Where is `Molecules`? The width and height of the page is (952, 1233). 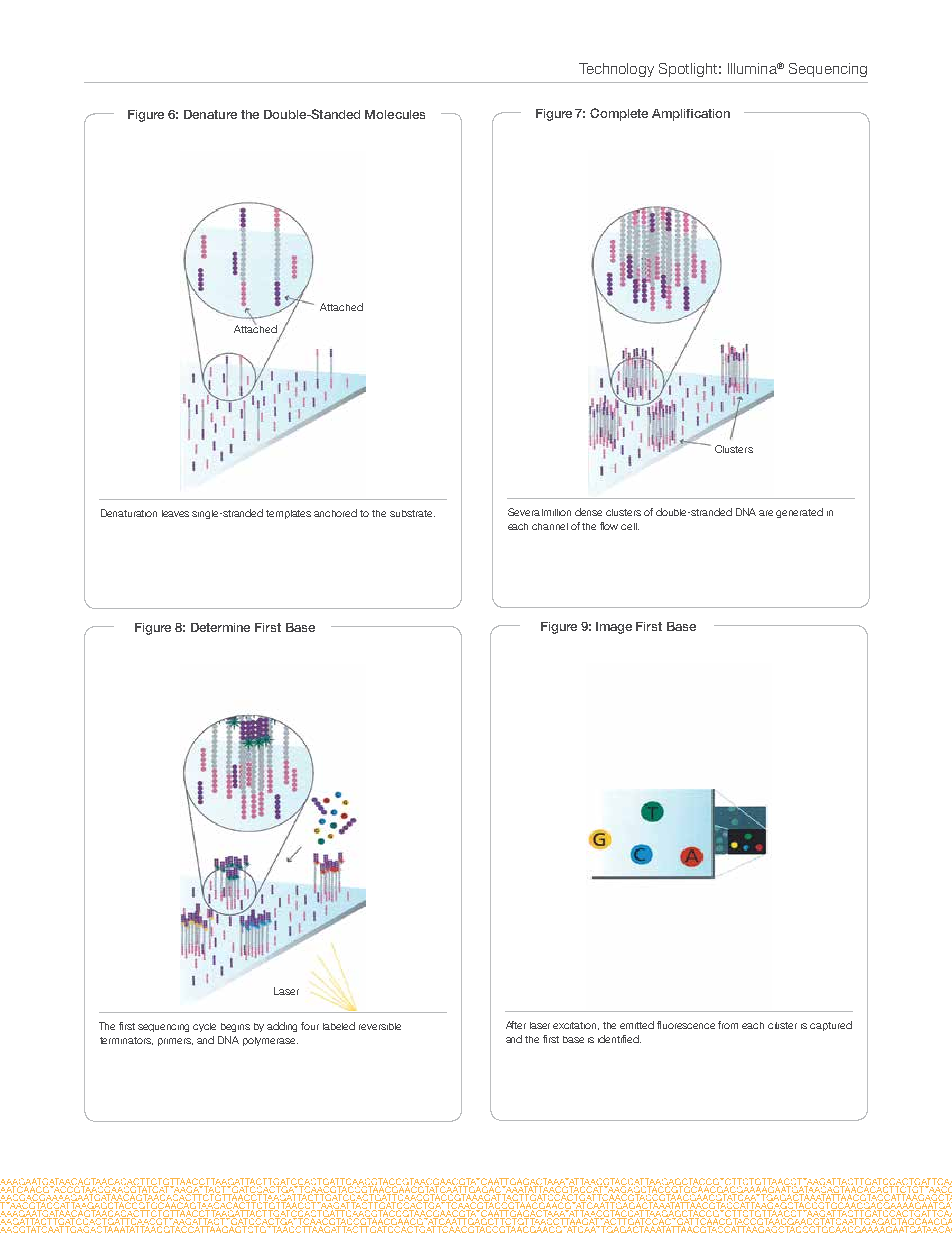 Molecules is located at coordinates (395, 114).
